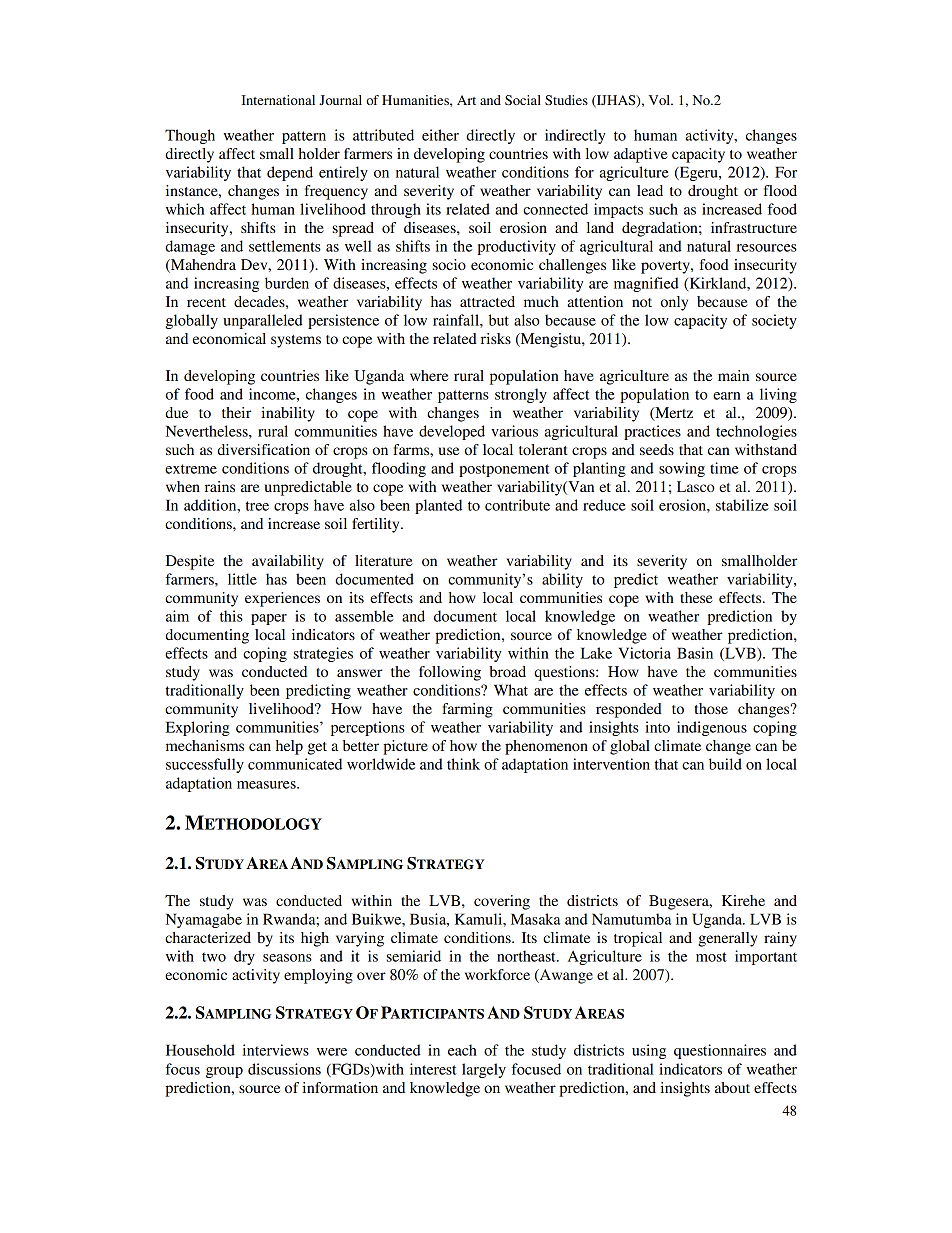 Image resolution: width=952 pixels, height=1233 pixels. I want to click on broad, so click(507, 671).
